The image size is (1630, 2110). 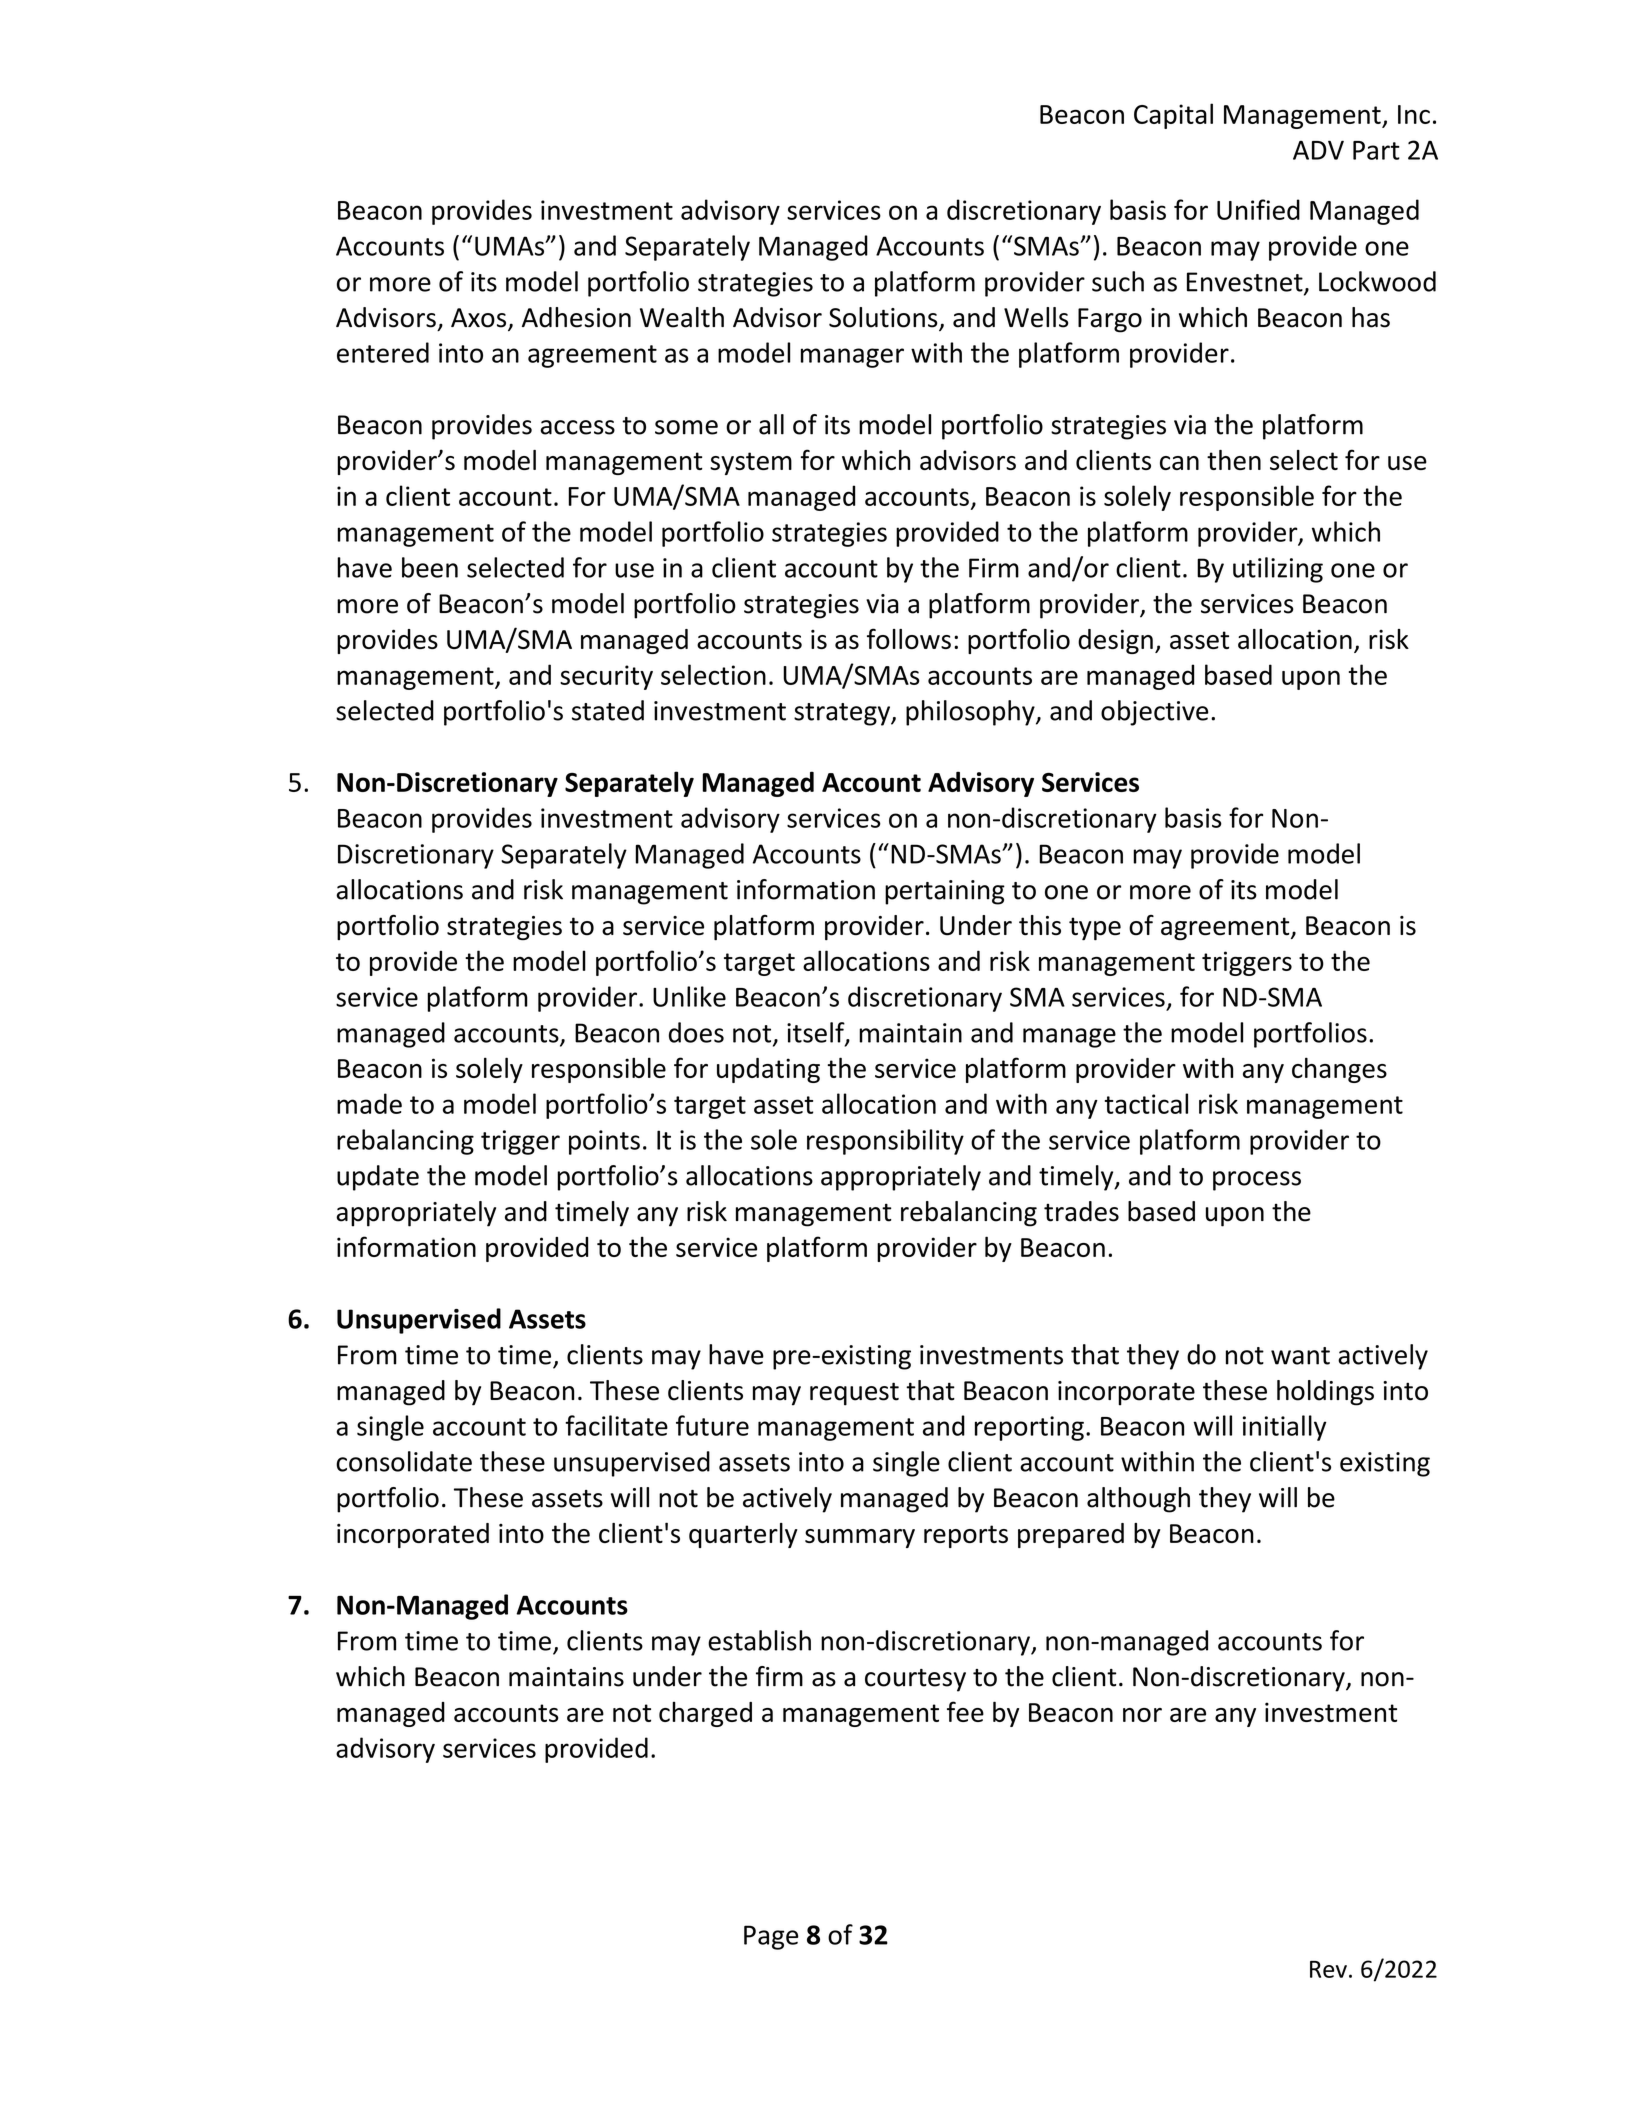 I want to click on Page, so click(x=771, y=1937).
